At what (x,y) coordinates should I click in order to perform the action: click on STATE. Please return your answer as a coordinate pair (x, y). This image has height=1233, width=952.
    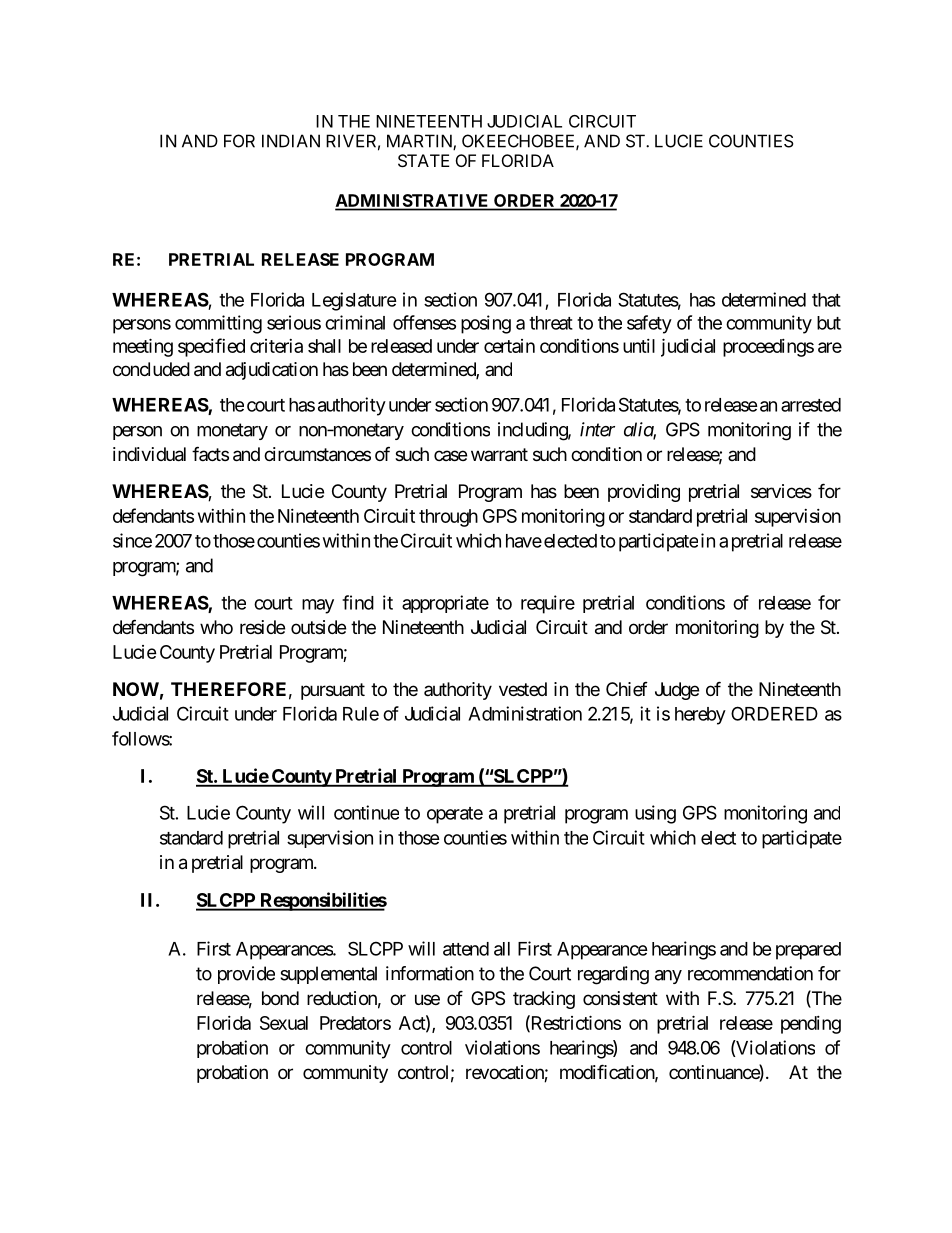
    Looking at the image, I should click on (424, 160).
